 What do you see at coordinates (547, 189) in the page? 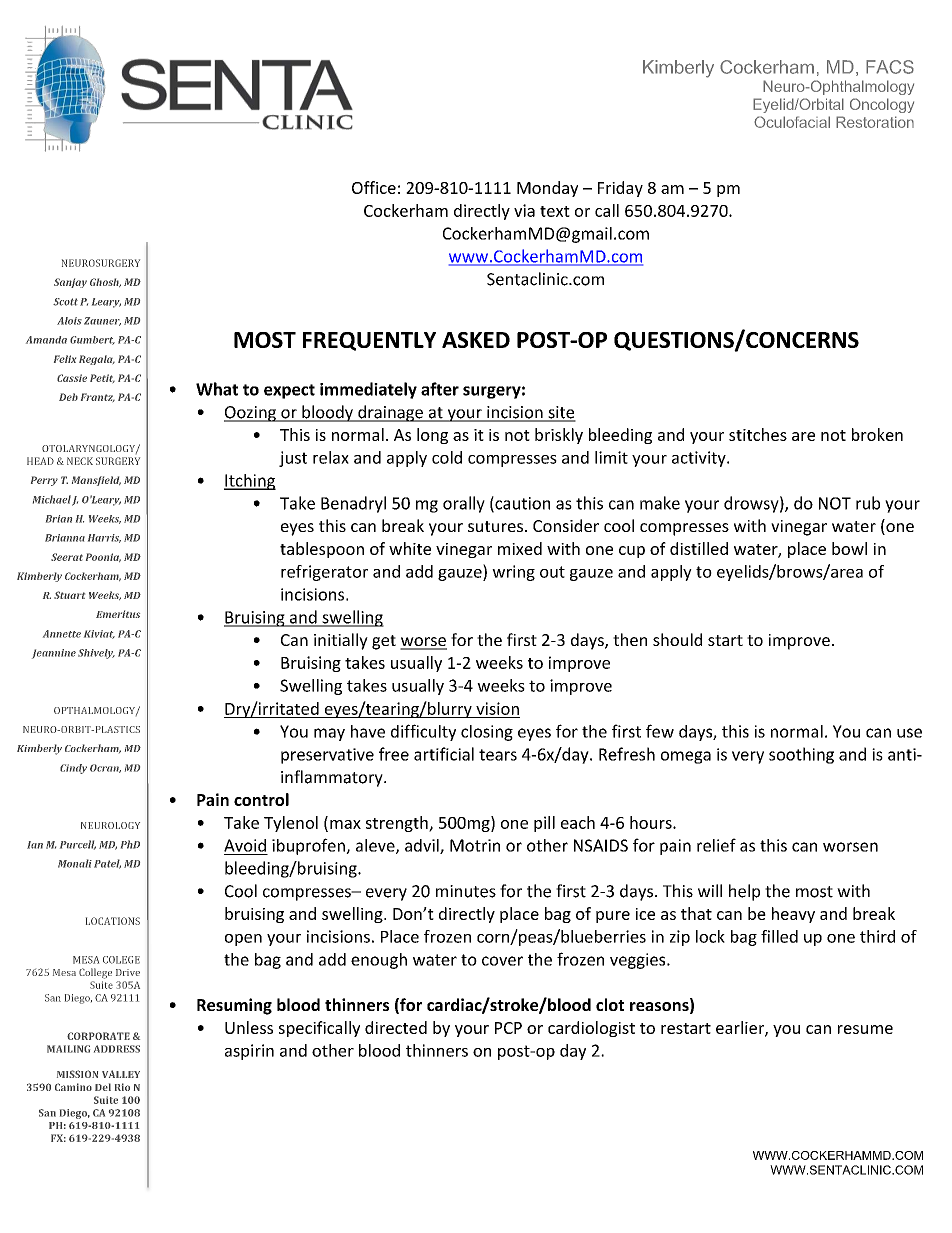
I see `Monday` at bounding box center [547, 189].
